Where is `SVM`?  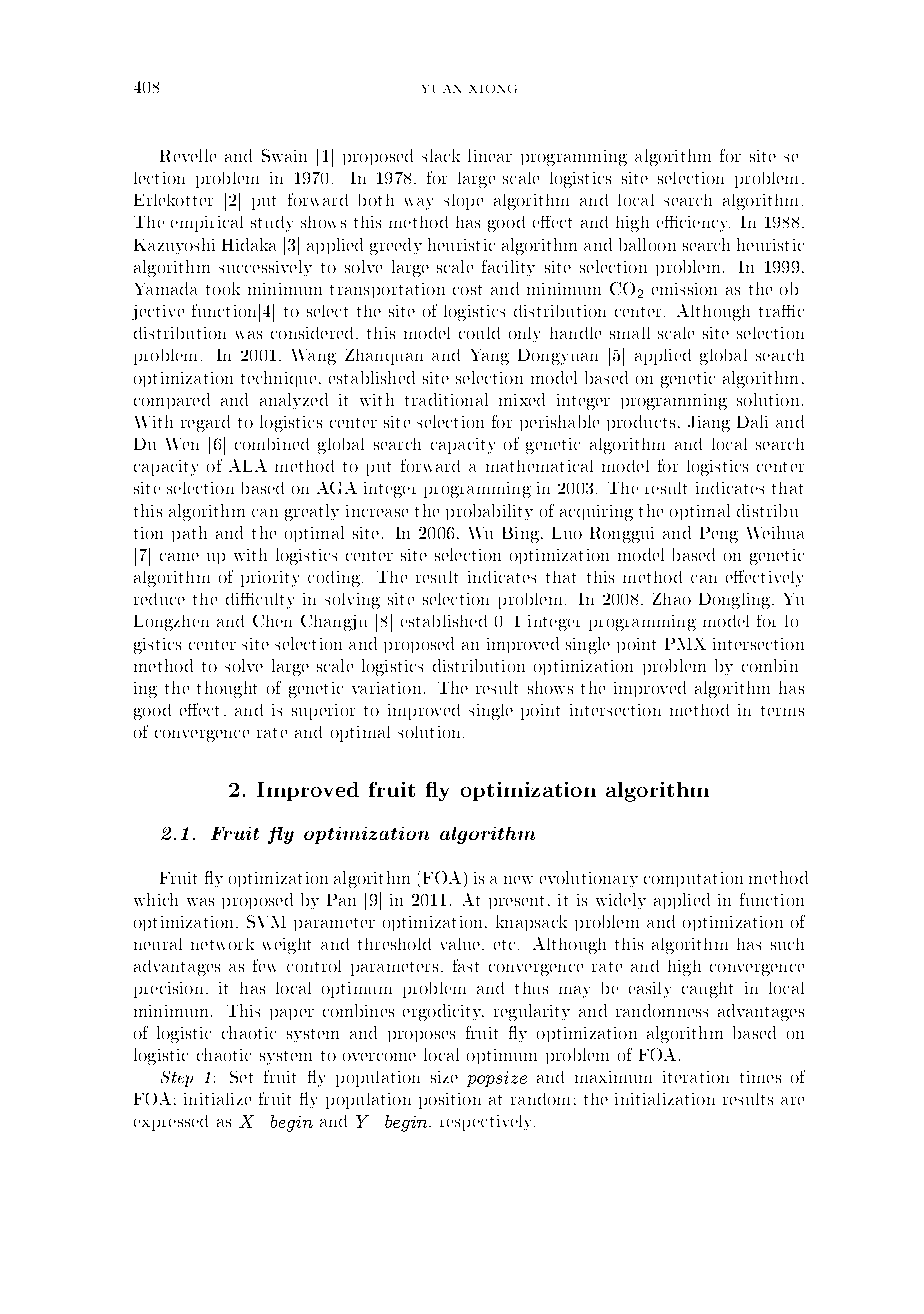
SVM is located at coordinates (266, 921).
